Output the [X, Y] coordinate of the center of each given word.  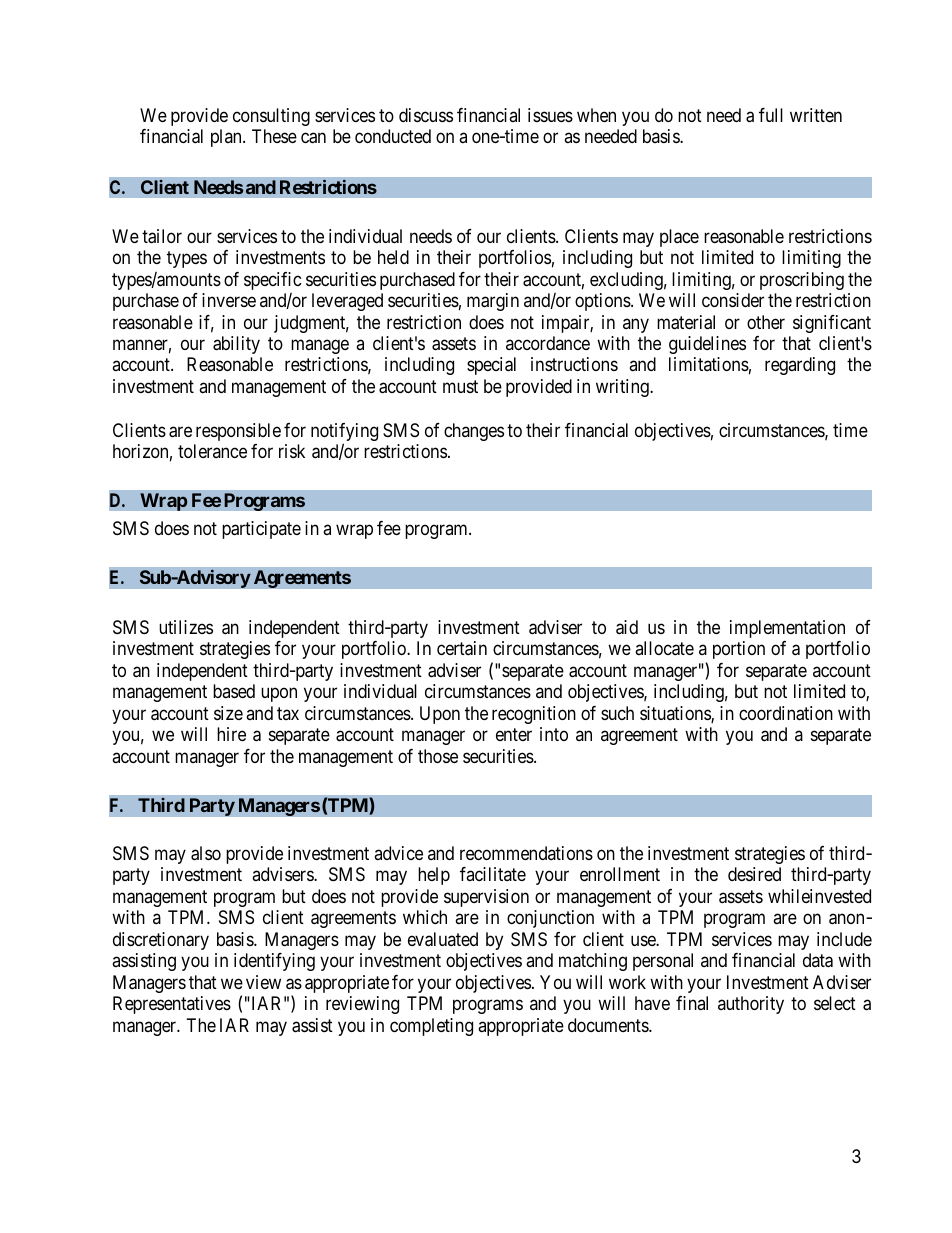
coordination [786, 713]
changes [474, 432]
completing [431, 1027]
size [228, 713]
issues [550, 115]
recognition [534, 715]
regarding [800, 366]
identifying [274, 962]
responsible [238, 432]
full [771, 115]
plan [227, 138]
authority [751, 1005]
